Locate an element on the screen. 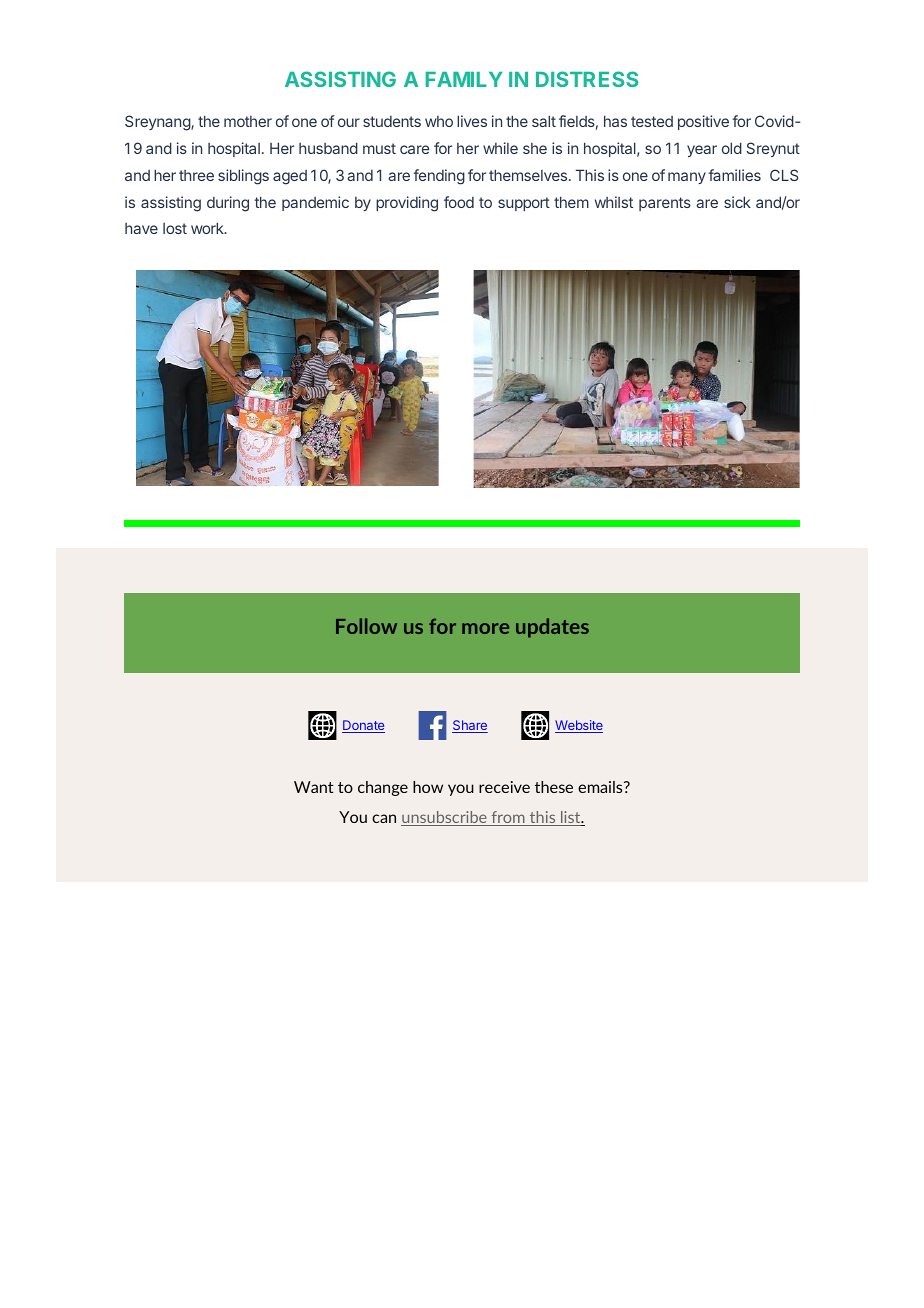  parents is located at coordinates (665, 204).
